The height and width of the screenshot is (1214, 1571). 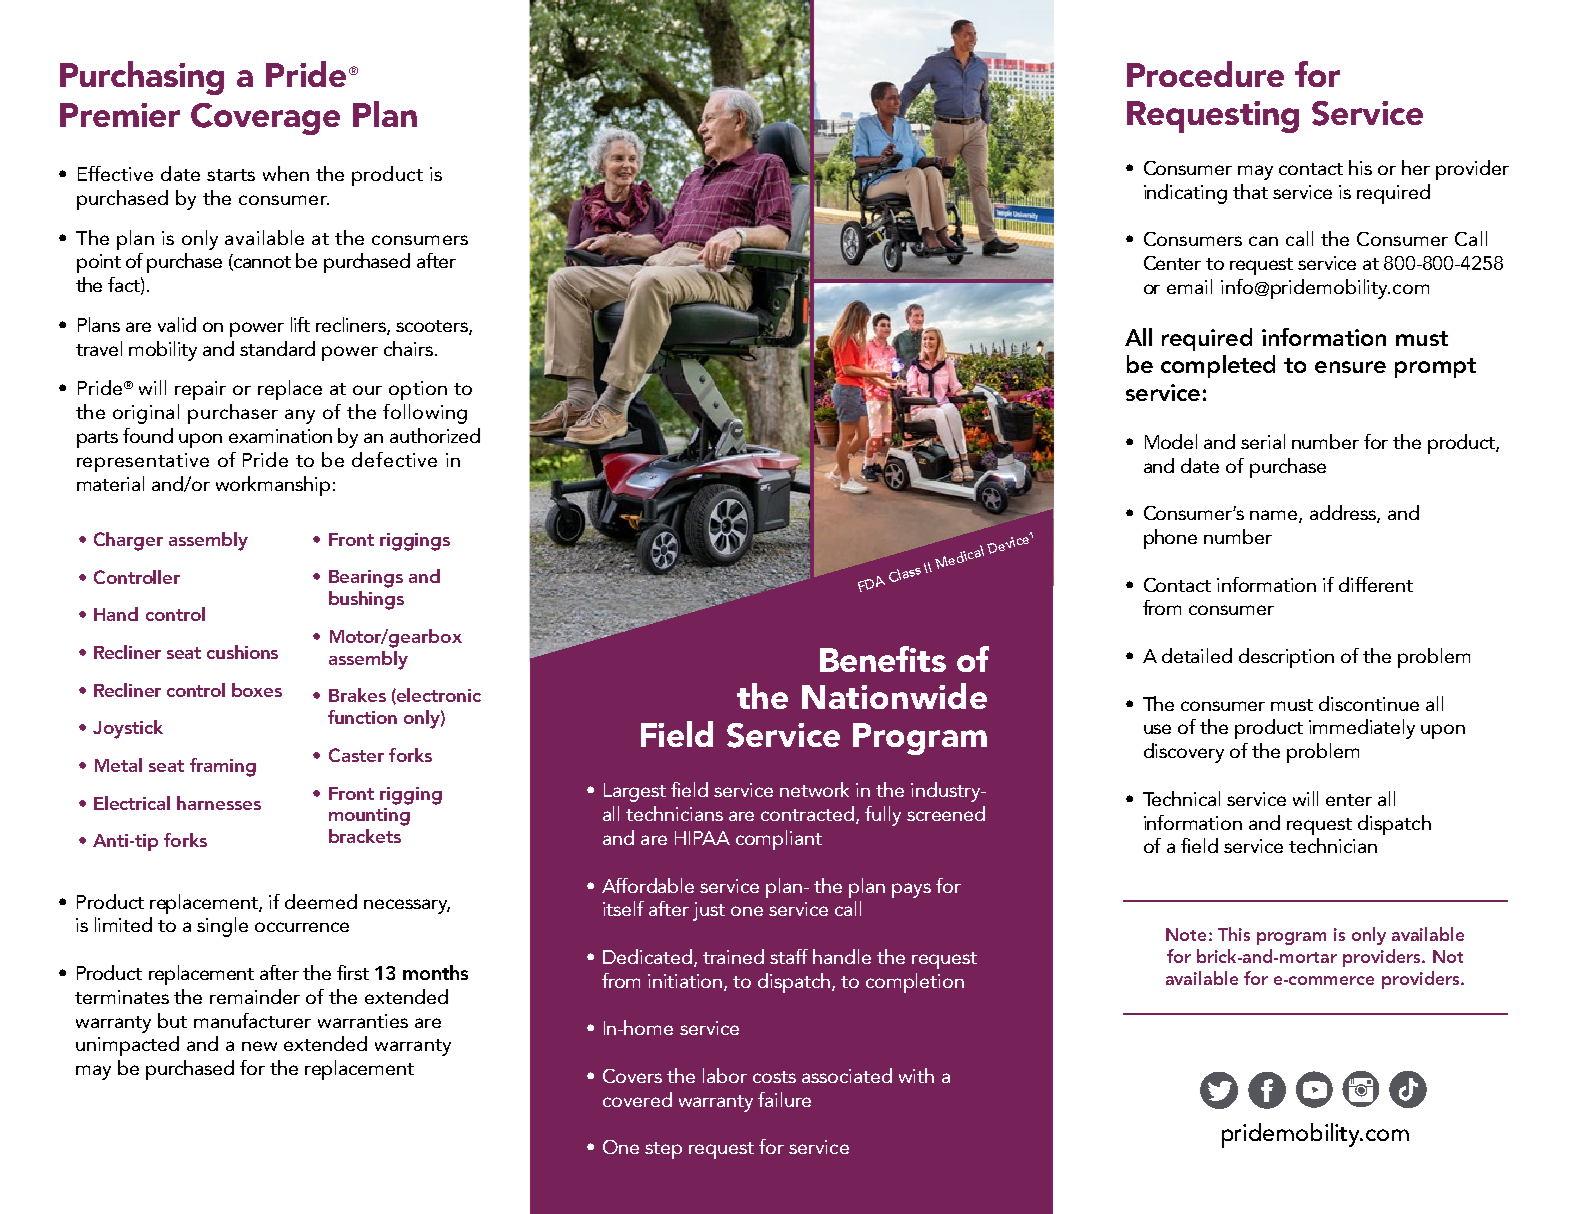 What do you see at coordinates (1205, 74) in the screenshot?
I see `Procedure` at bounding box center [1205, 74].
